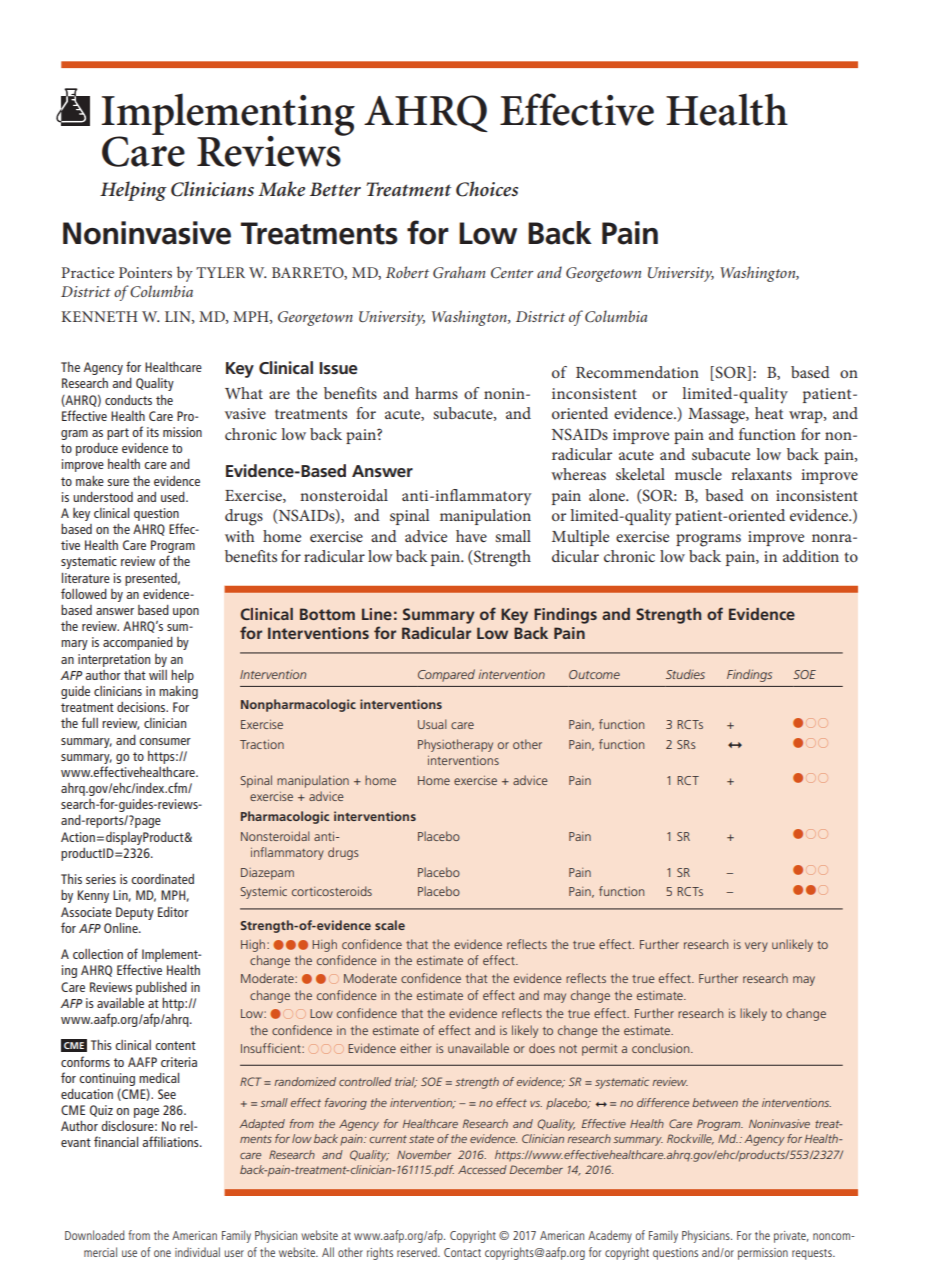 The height and width of the screenshot is (1288, 950). What do you see at coordinates (145, 272) in the screenshot?
I see `Pointers` at bounding box center [145, 272].
